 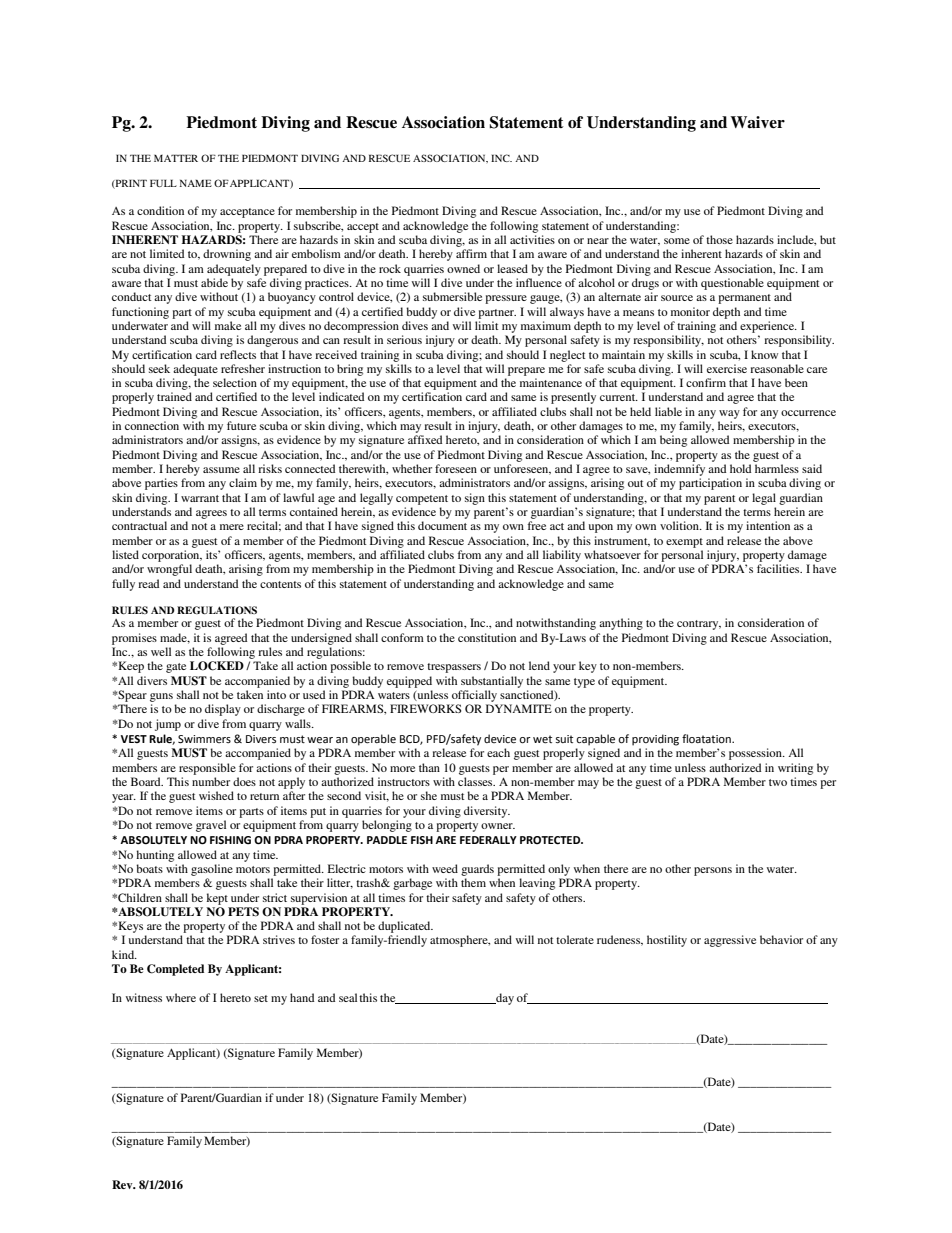 What do you see at coordinates (740, 468) in the page?
I see `hold` at bounding box center [740, 468].
